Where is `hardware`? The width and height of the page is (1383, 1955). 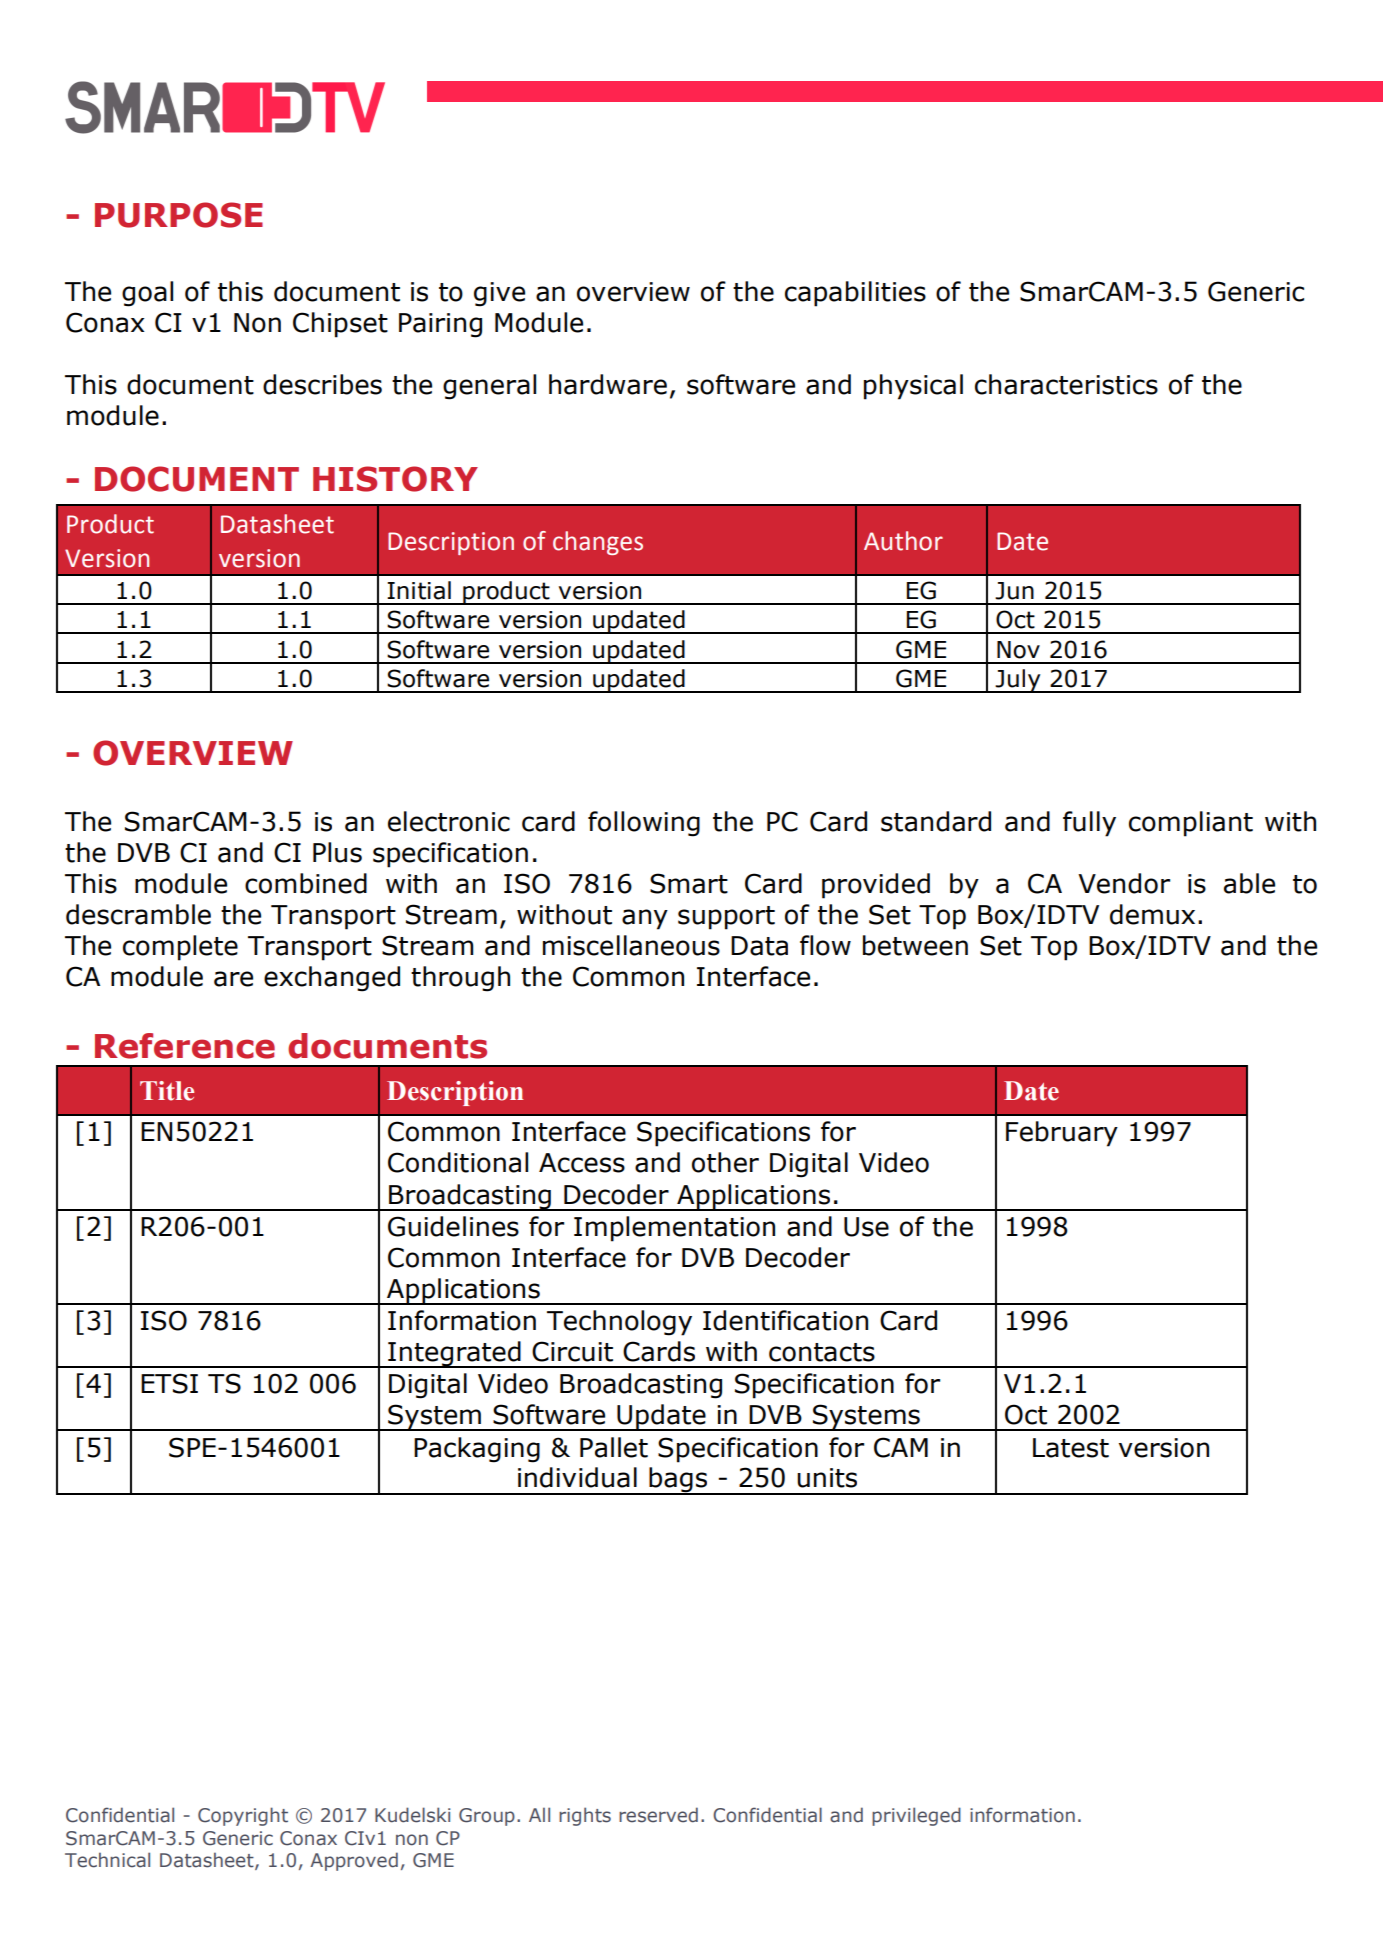 hardware is located at coordinates (608, 384).
